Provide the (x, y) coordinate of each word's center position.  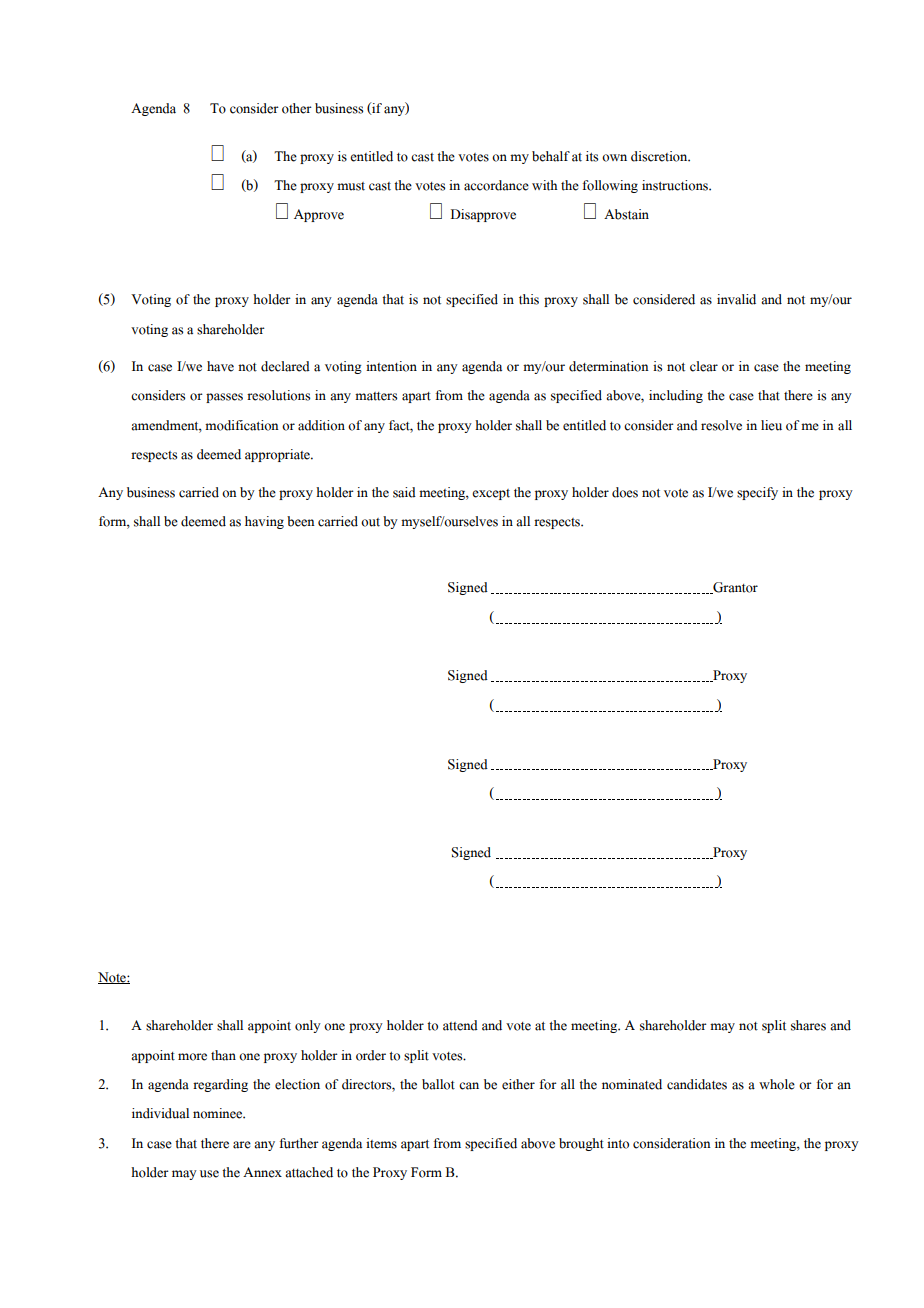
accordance (496, 185)
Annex (262, 1172)
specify (757, 493)
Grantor (734, 588)
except (491, 494)
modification (242, 425)
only (308, 1026)
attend (460, 1025)
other (297, 108)
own (614, 158)
